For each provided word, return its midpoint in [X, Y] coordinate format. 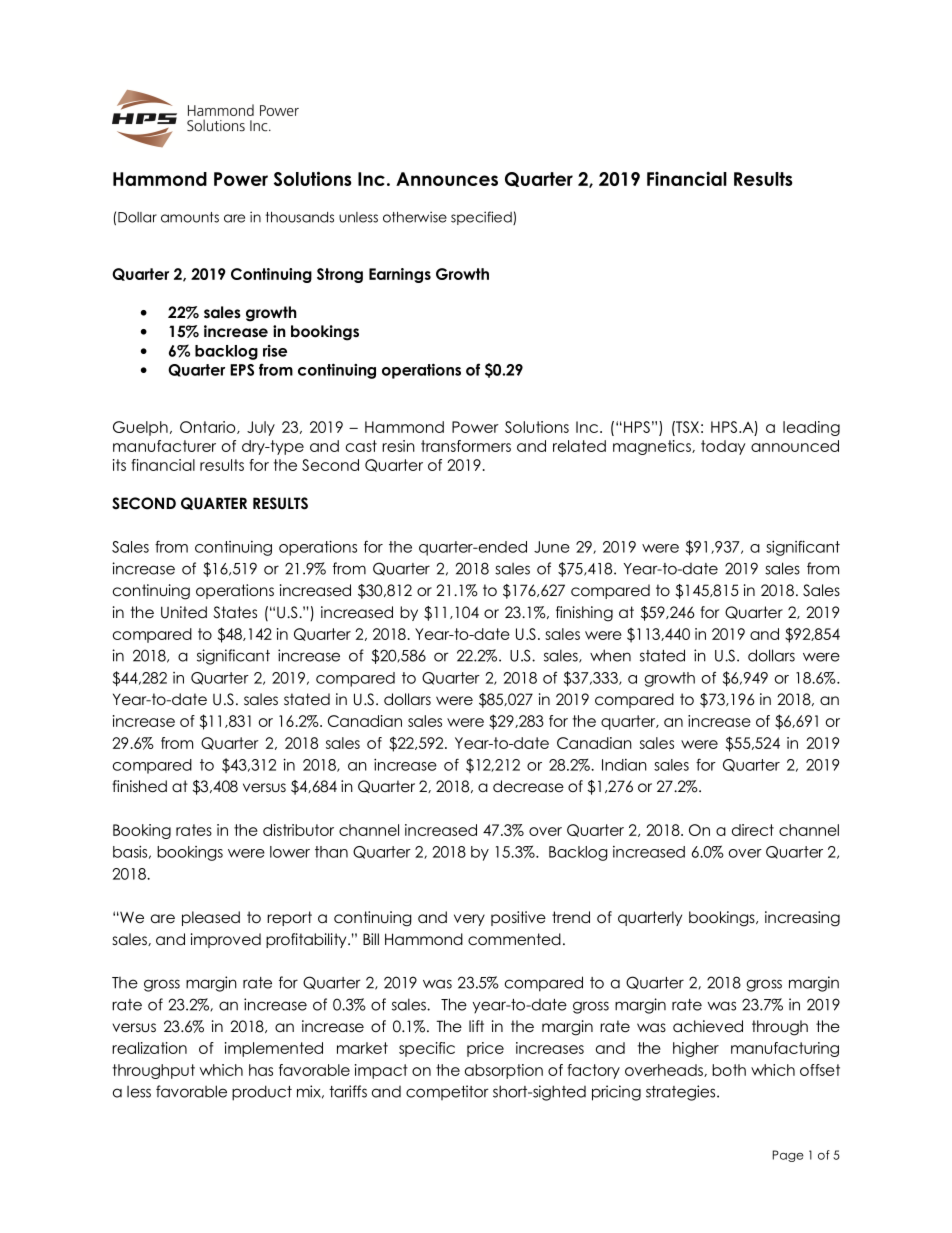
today [723, 447]
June [552, 547]
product [262, 1093]
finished [139, 786]
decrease [528, 786]
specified [482, 218]
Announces [447, 179]
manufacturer [164, 446]
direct [753, 830]
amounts [190, 217]
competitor [447, 1092]
